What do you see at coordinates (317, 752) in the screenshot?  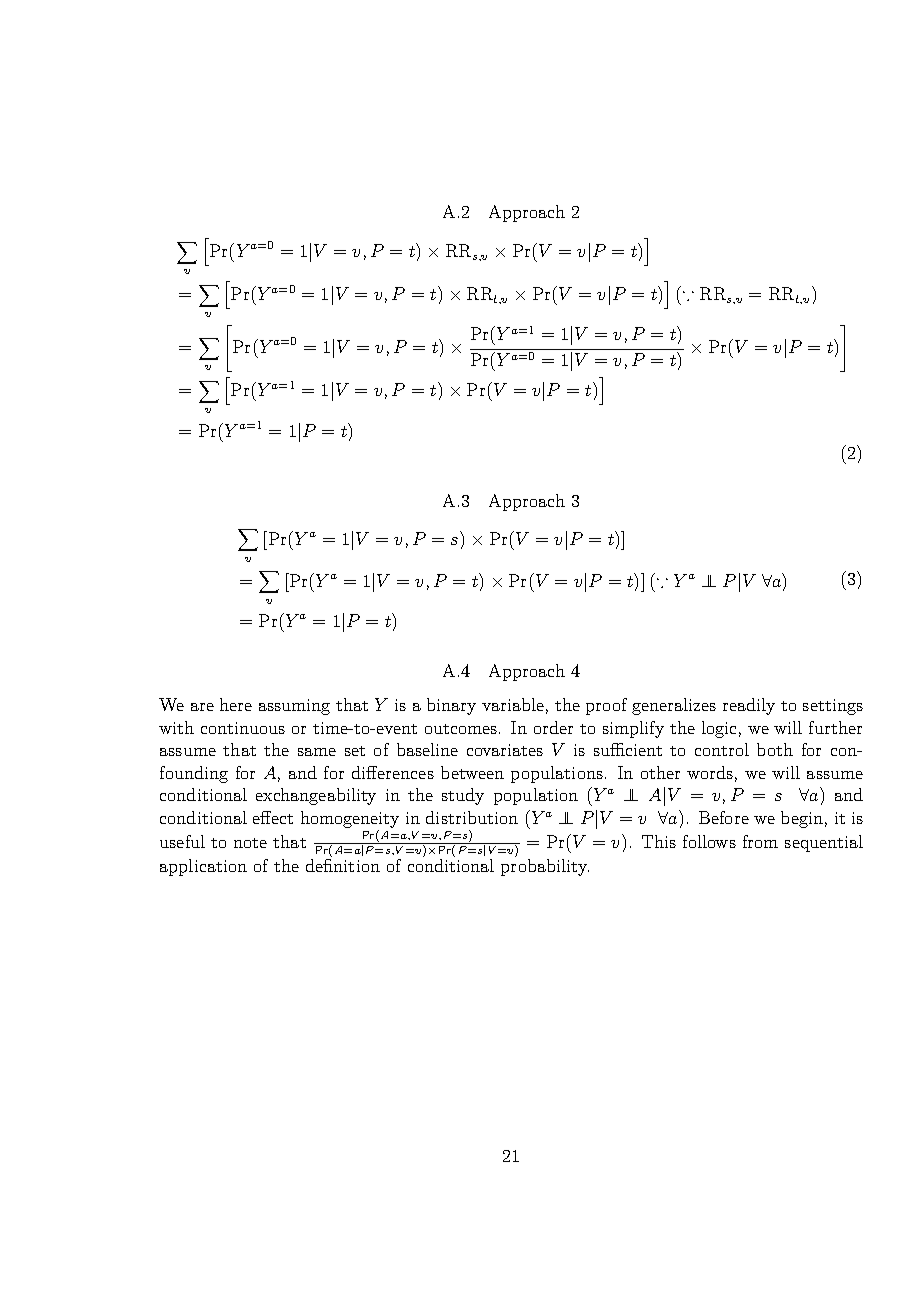 I see `same` at bounding box center [317, 752].
